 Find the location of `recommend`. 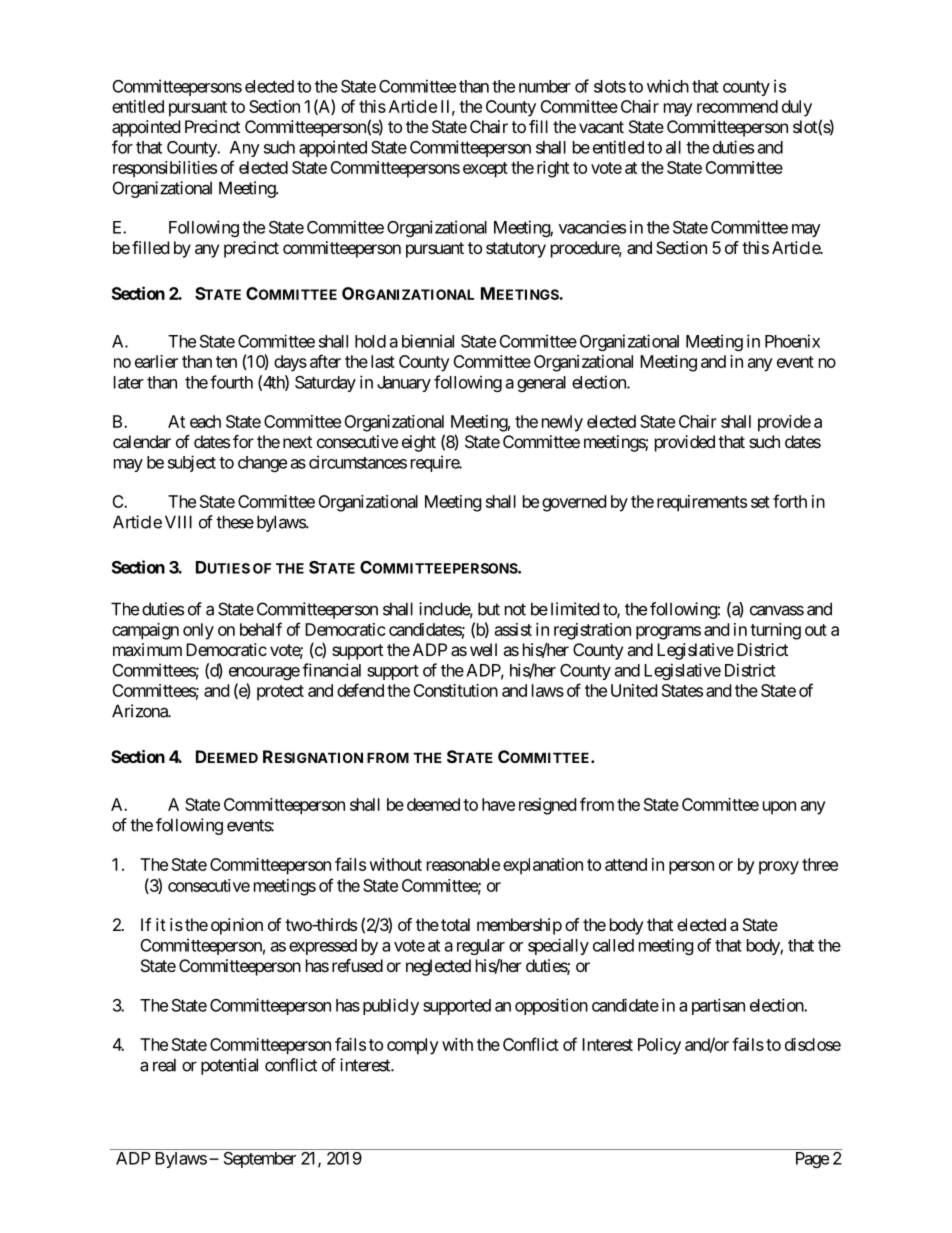

recommend is located at coordinates (737, 106).
